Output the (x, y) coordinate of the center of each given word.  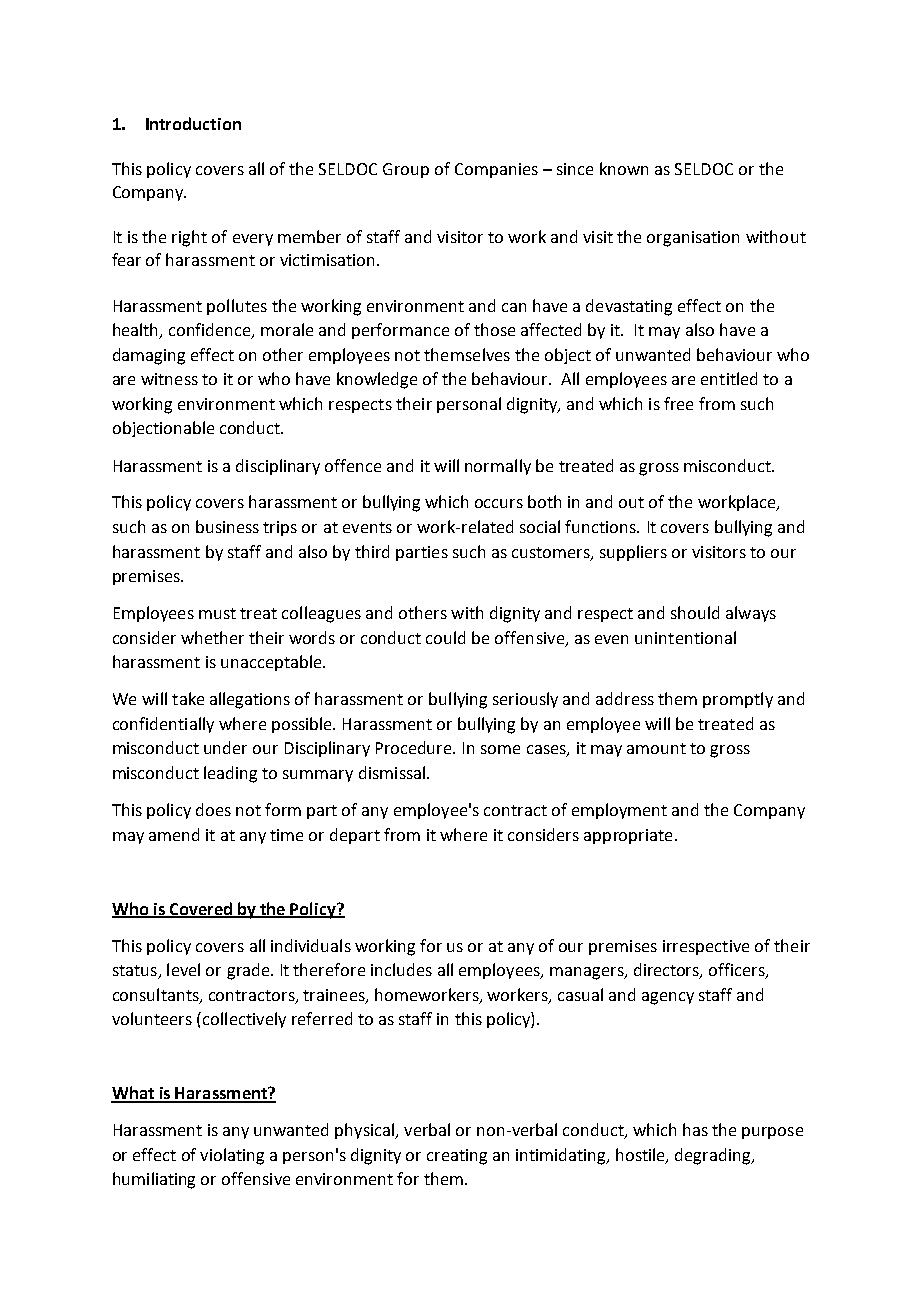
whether (212, 637)
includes (401, 969)
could (445, 637)
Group (406, 170)
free (678, 403)
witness (169, 379)
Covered (201, 909)
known (624, 168)
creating (457, 1157)
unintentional (685, 637)
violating (232, 1156)
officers (738, 971)
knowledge (377, 380)
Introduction (193, 123)
